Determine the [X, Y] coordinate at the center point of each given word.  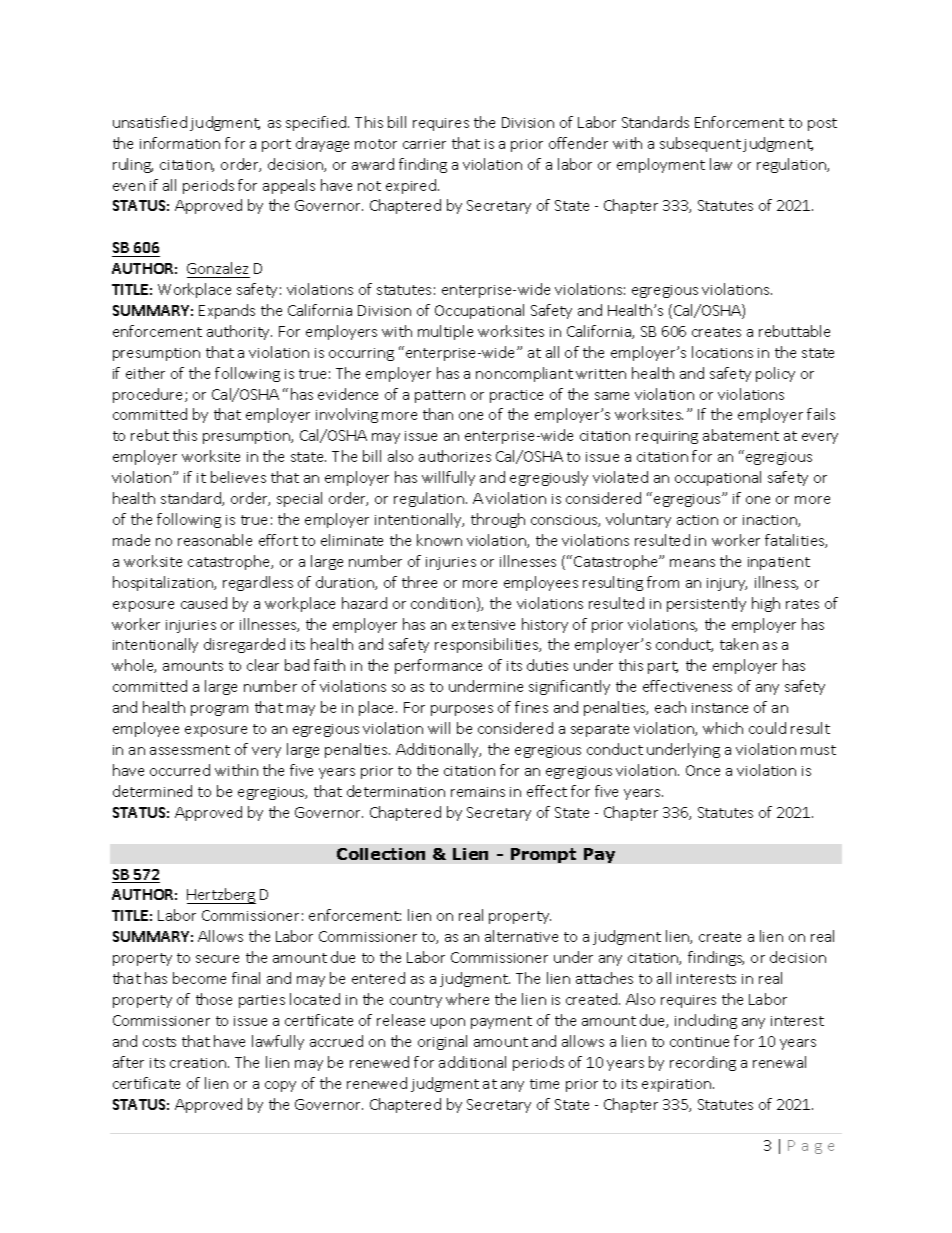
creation [199, 1063]
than [438, 414]
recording [703, 1063]
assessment [190, 750]
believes [238, 477]
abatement [741, 435]
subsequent [700, 144]
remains [478, 792]
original [442, 1042]
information [180, 143]
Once [703, 770]
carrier [424, 144]
